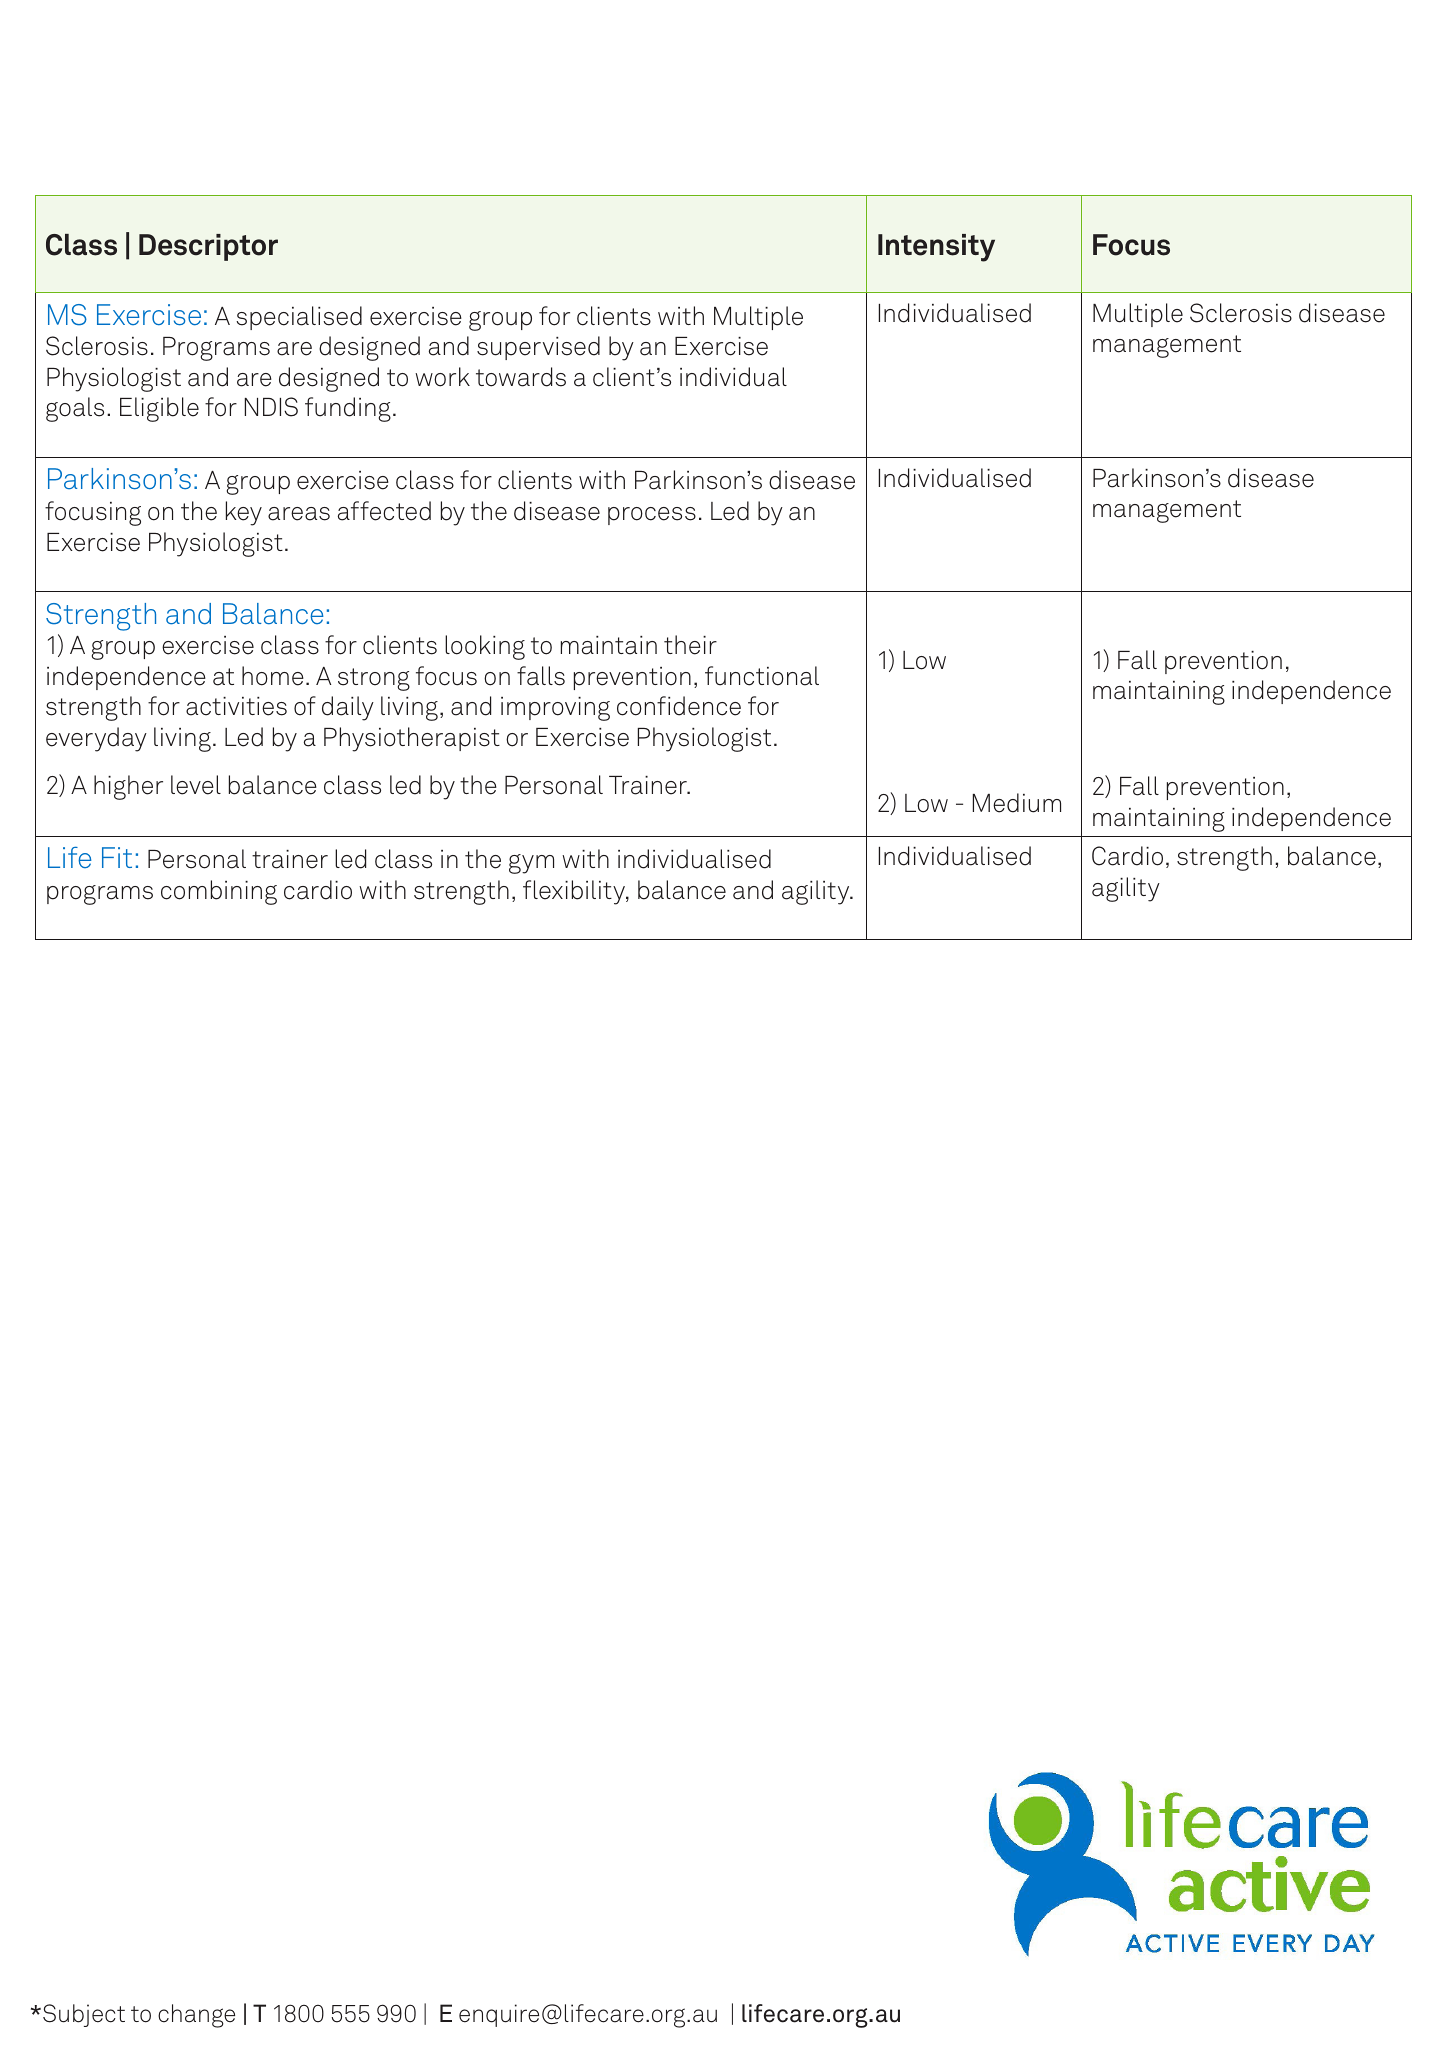 The width and height of the screenshot is (1455, 2058). I want to click on Descriptor, so click(208, 247).
